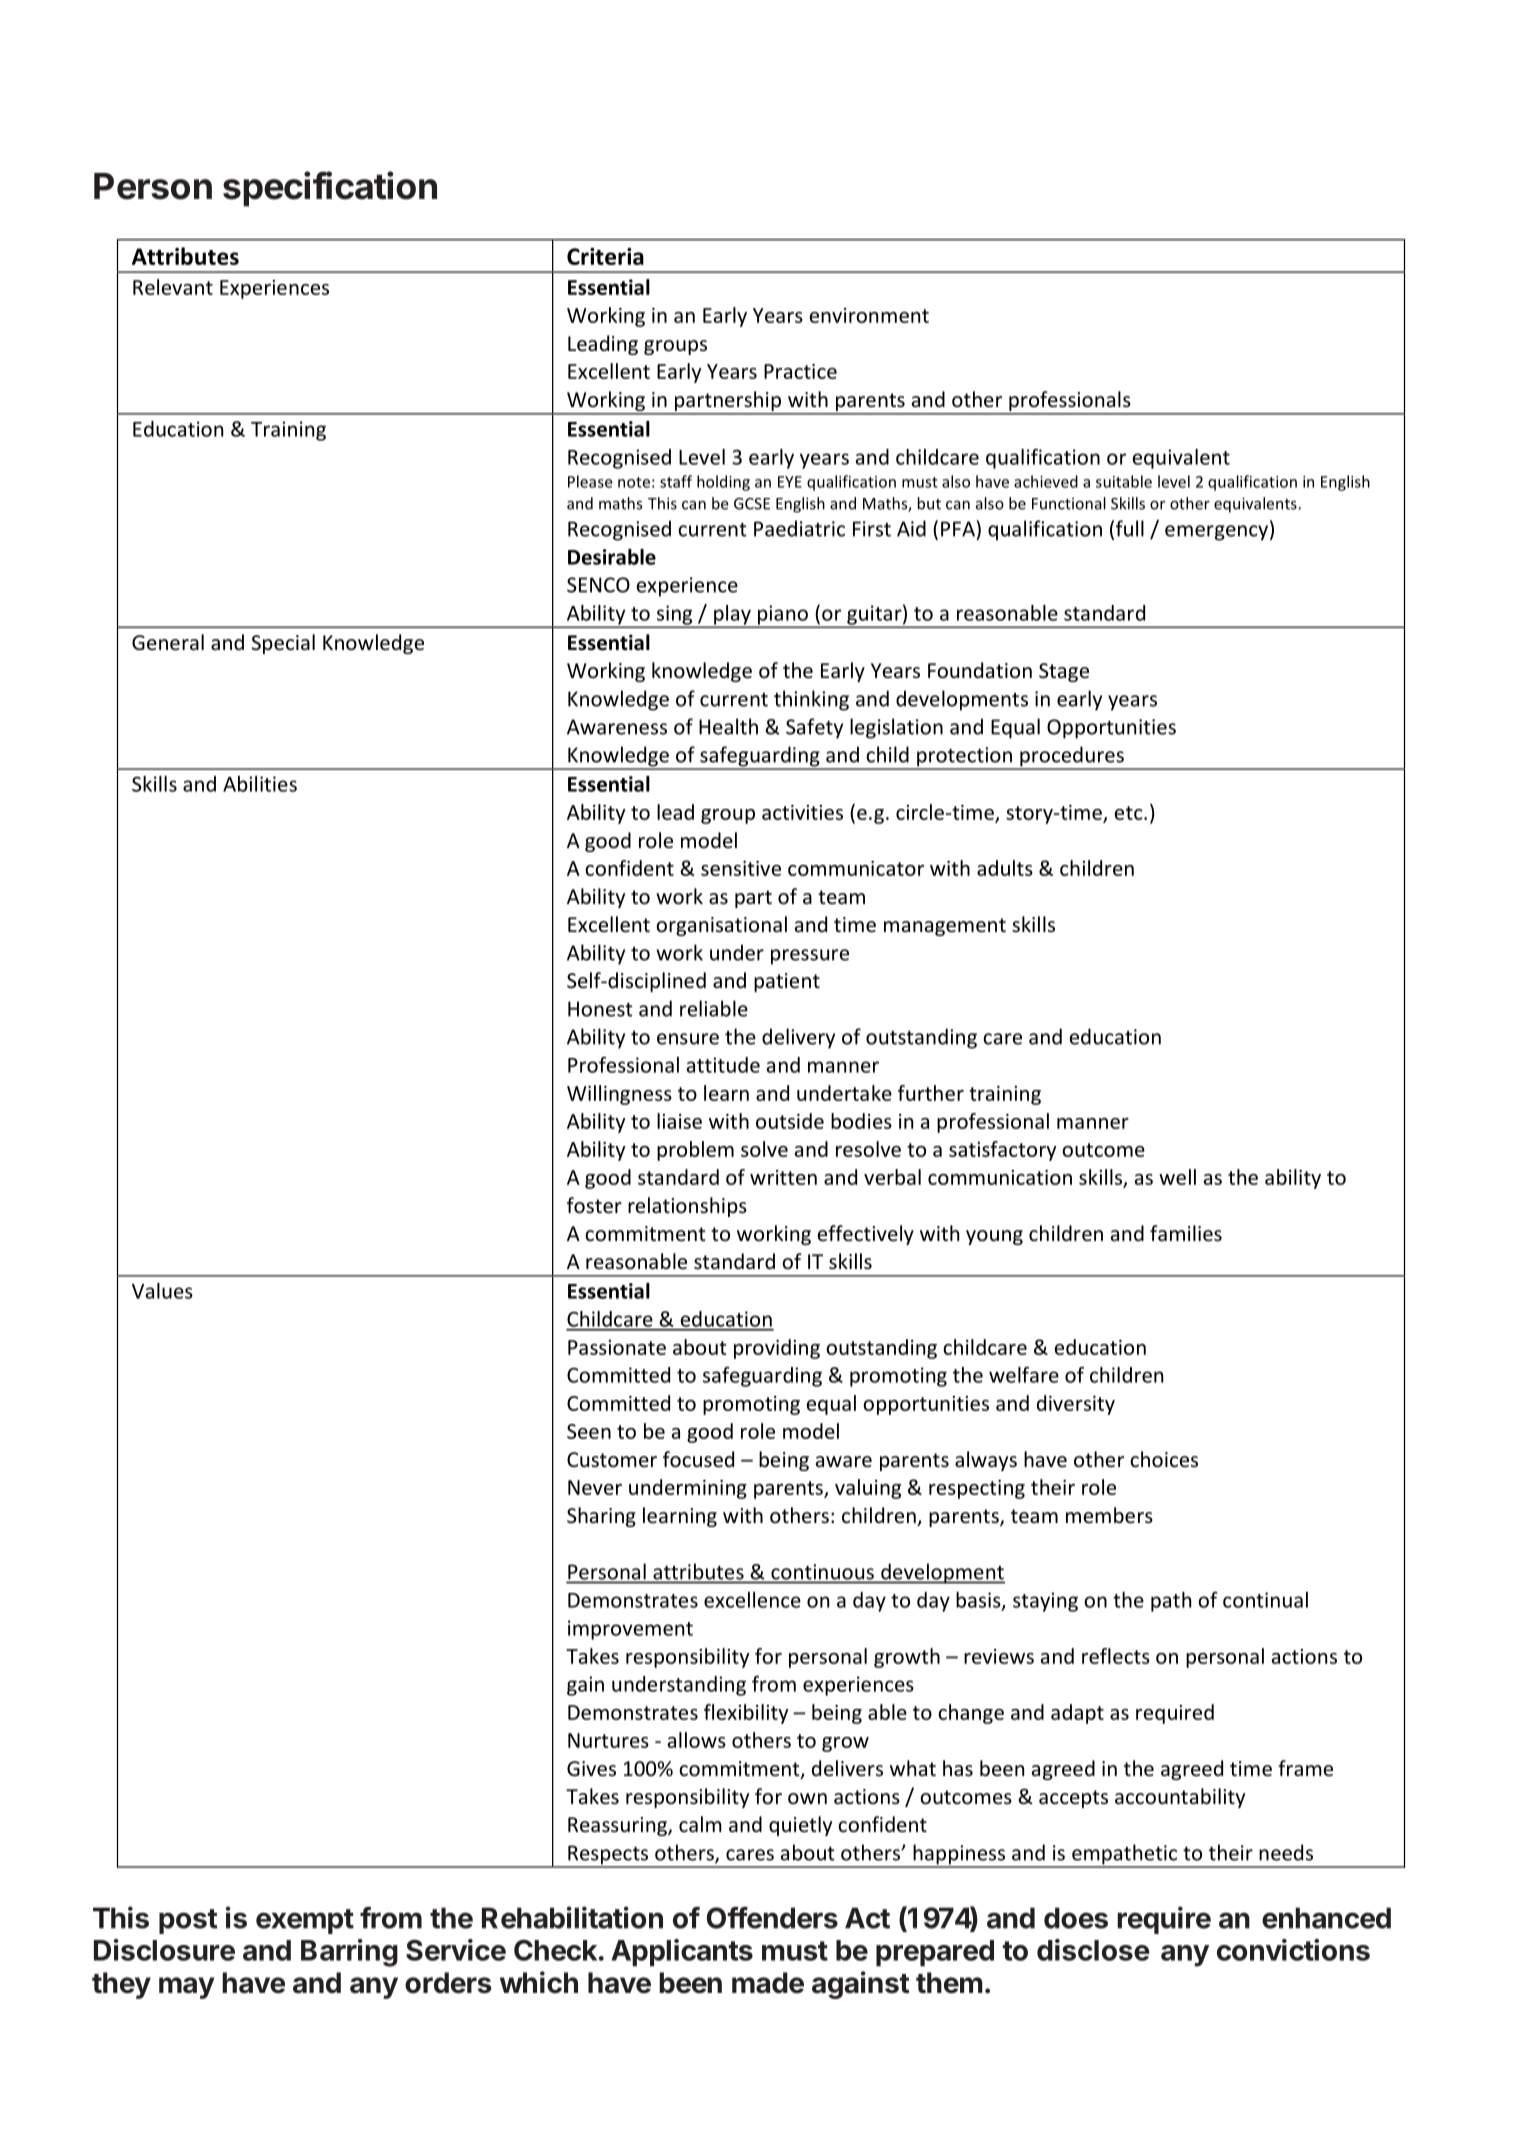  I want to click on specification, so click(330, 189).
